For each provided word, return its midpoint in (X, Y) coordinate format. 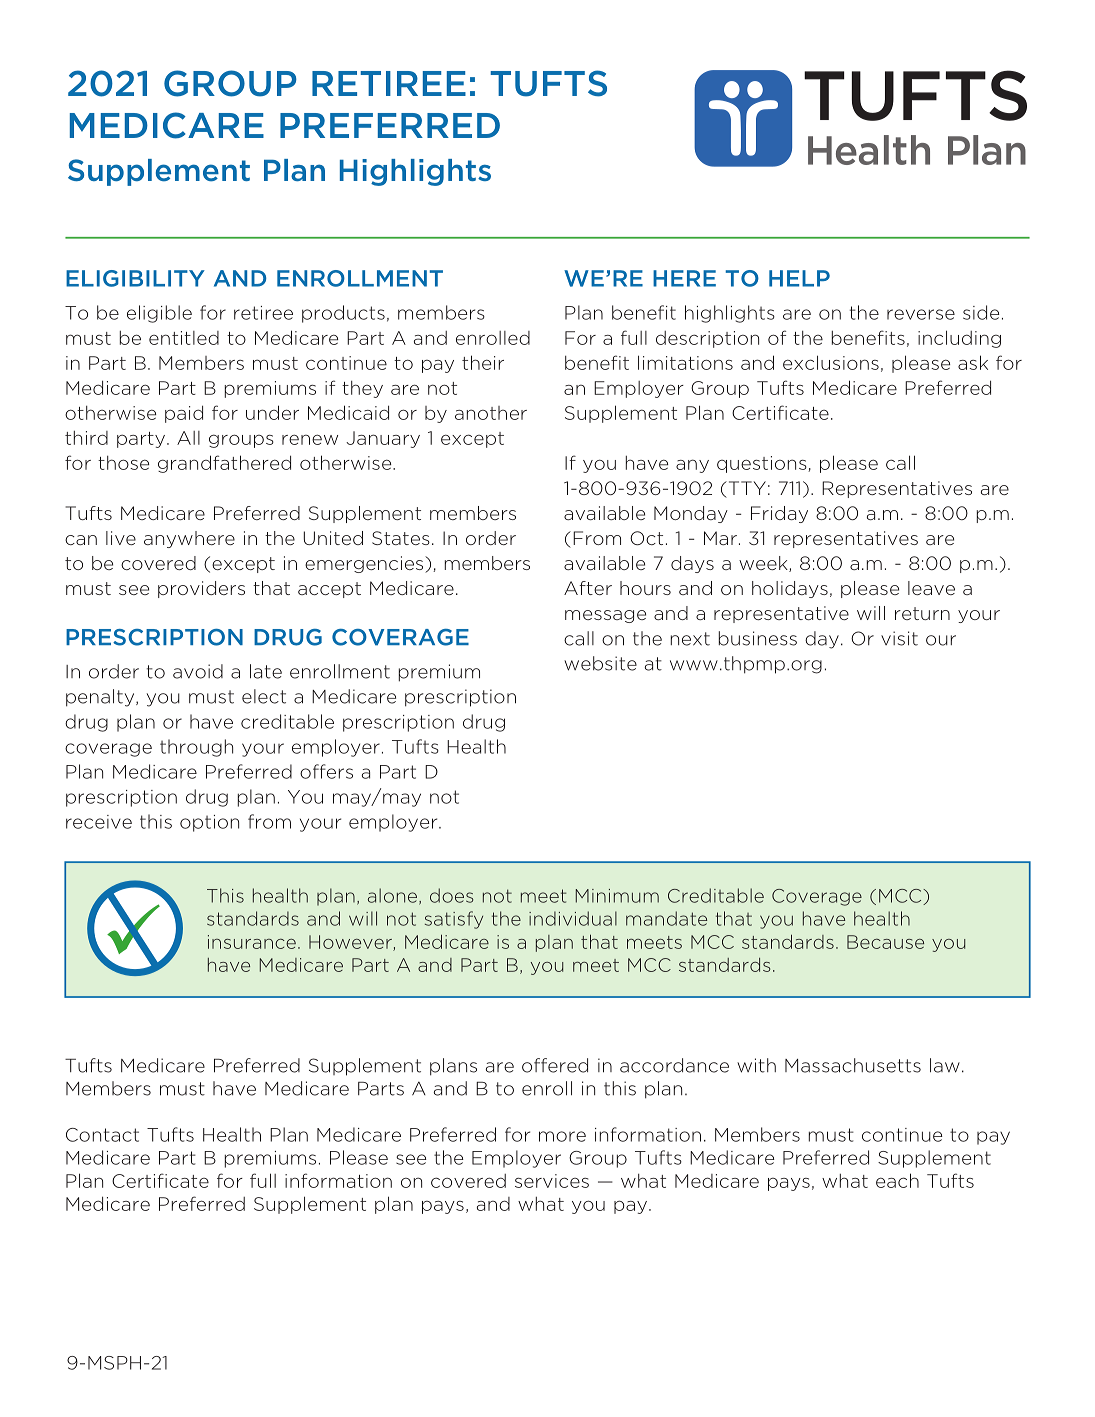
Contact (102, 1135)
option (209, 823)
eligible (159, 314)
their (483, 362)
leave (931, 588)
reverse (921, 314)
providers (201, 589)
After (588, 588)
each (897, 1180)
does (452, 895)
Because (885, 942)
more (562, 1136)
